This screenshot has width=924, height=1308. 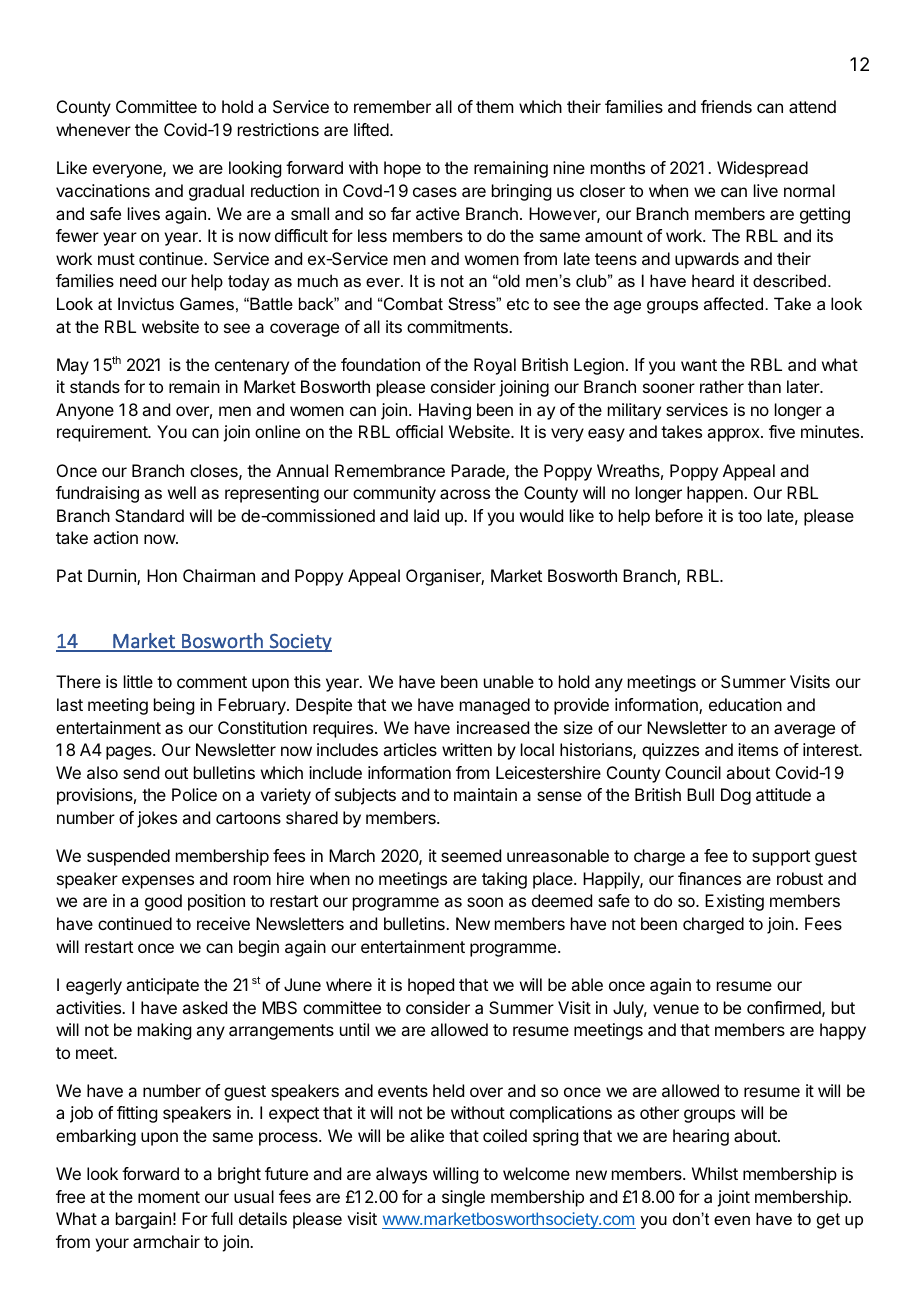 I want to click on support, so click(x=781, y=858).
